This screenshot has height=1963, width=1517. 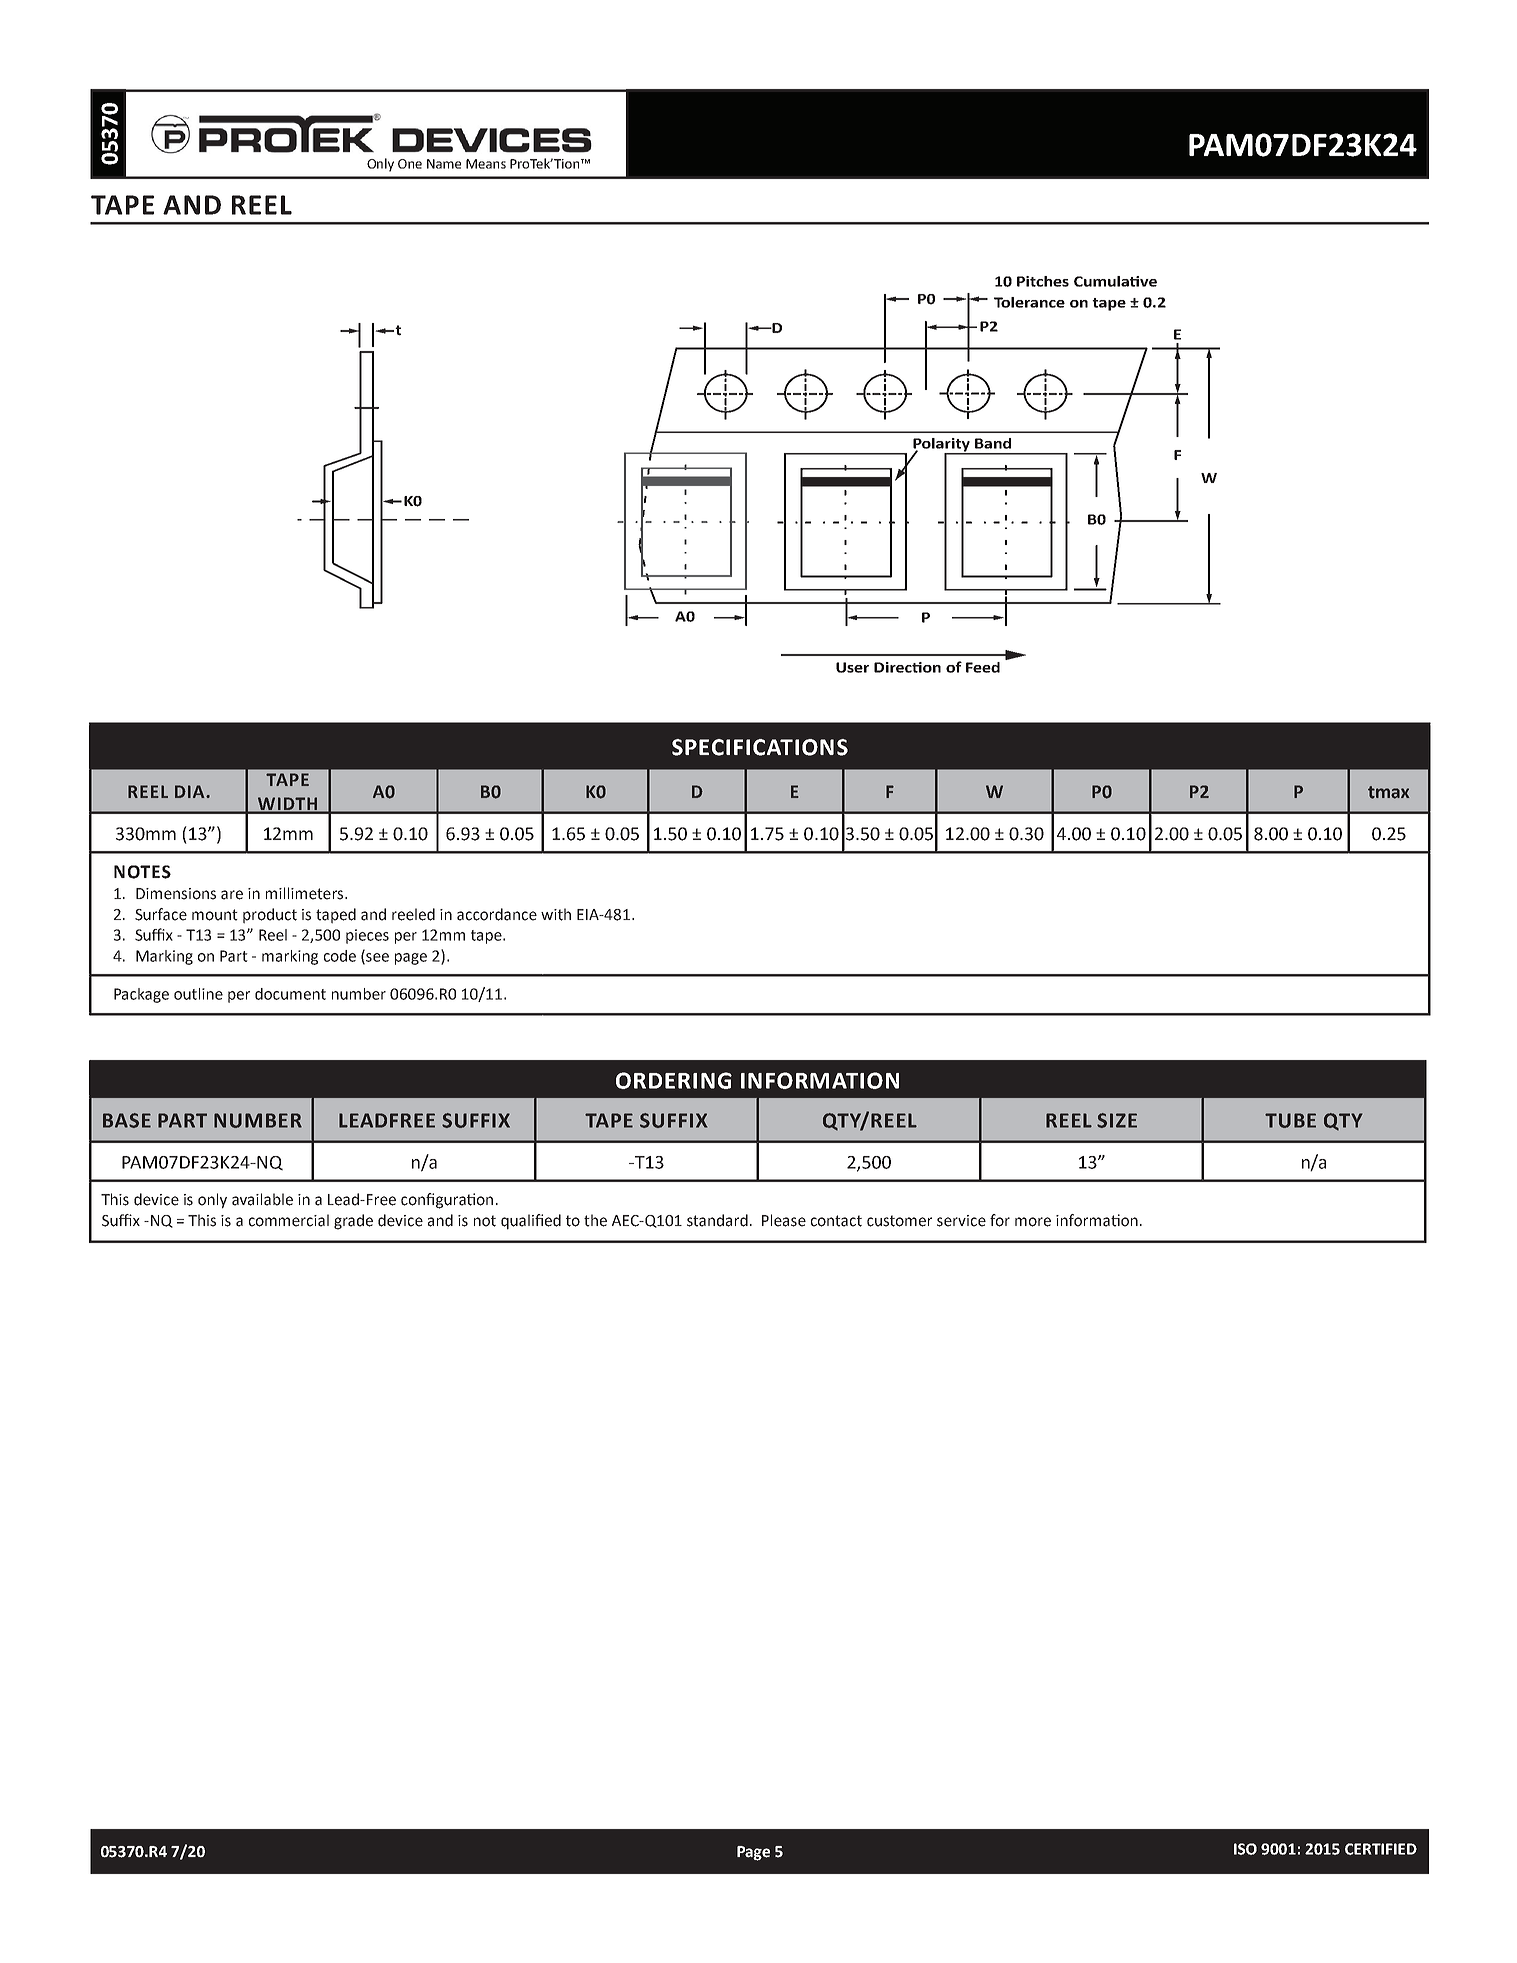 What do you see at coordinates (191, 791) in the screenshot?
I see `Dia` at bounding box center [191, 791].
